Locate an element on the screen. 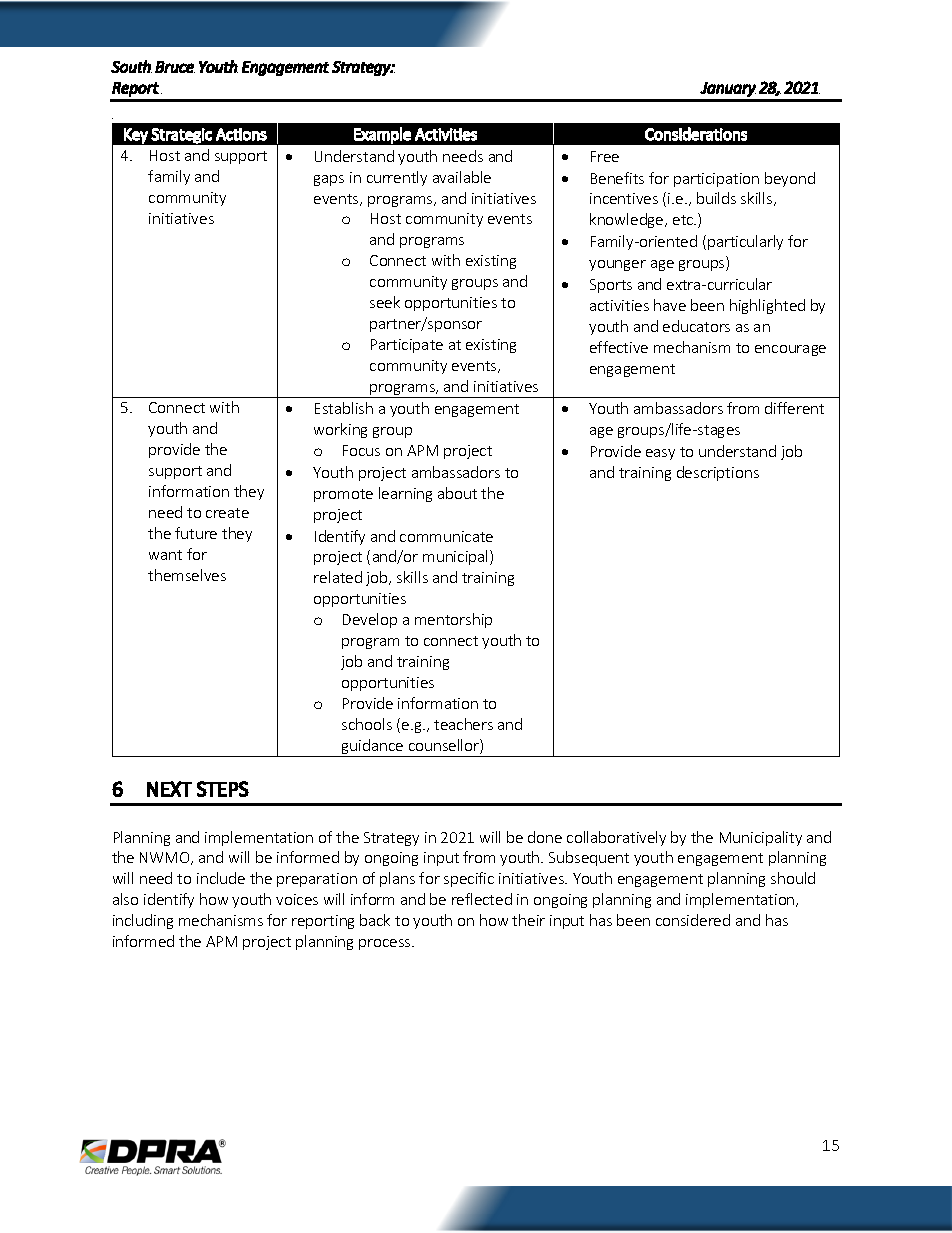 This screenshot has height=1233, width=952. Participate is located at coordinates (407, 346).
